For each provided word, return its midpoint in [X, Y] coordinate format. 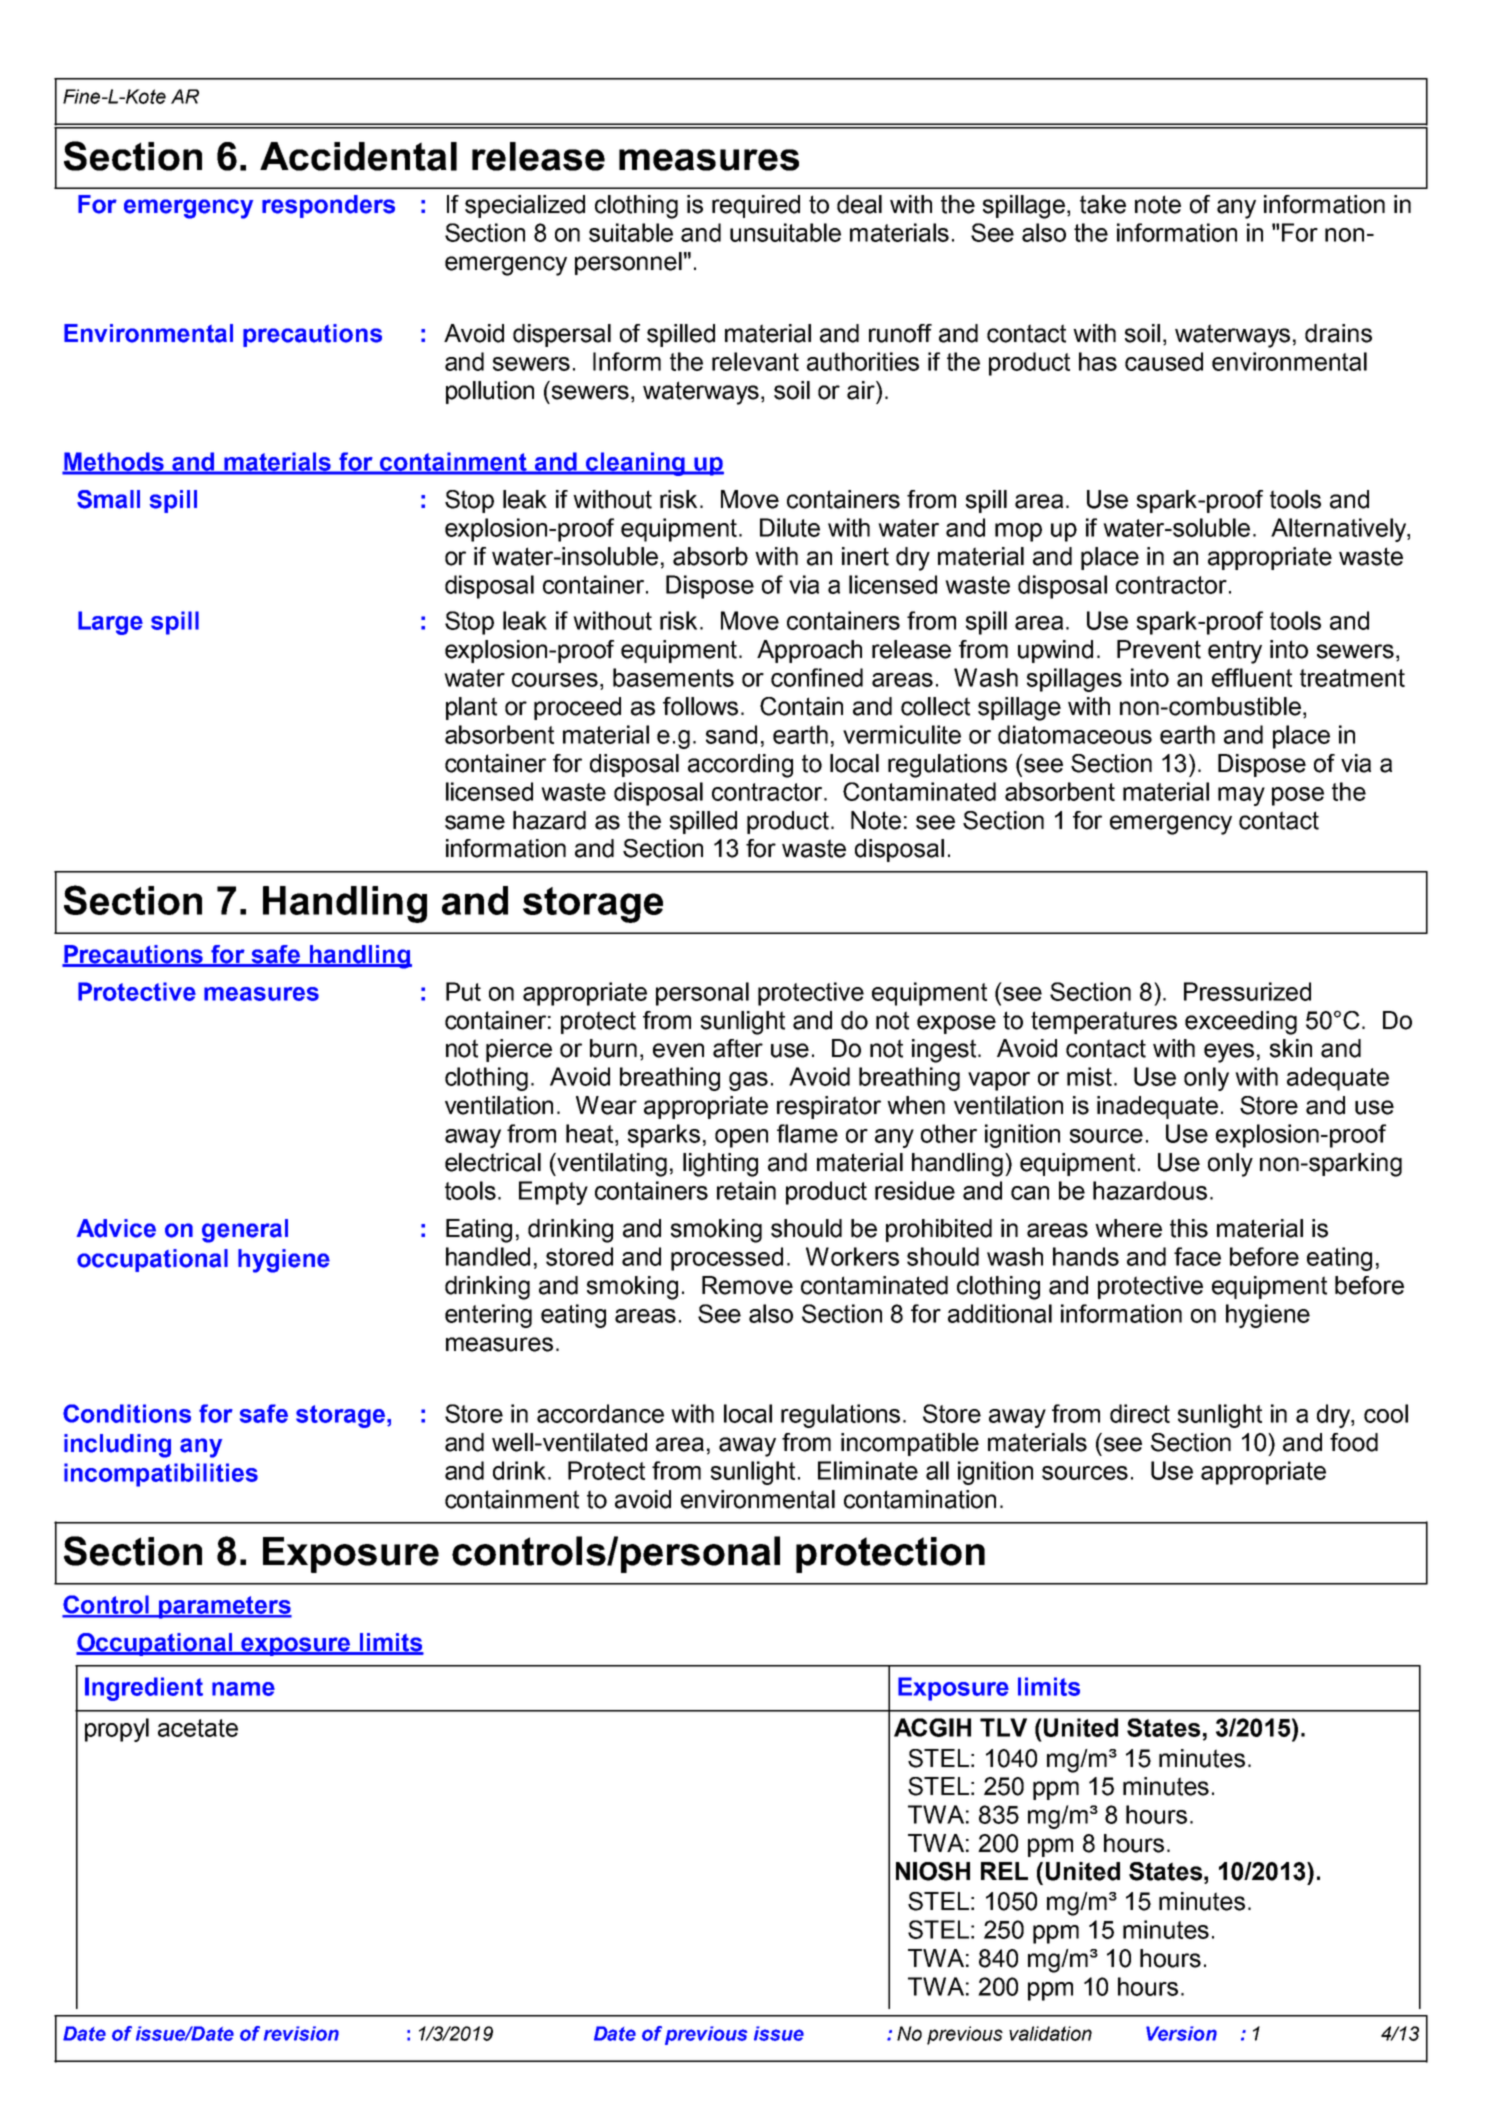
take [1103, 204]
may [1241, 796]
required [756, 206]
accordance [600, 1413]
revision [301, 2033]
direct [1140, 1413]
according [740, 766]
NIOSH [933, 1871]
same [475, 822]
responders [328, 206]
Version [1181, 2033]
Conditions [127, 1413]
